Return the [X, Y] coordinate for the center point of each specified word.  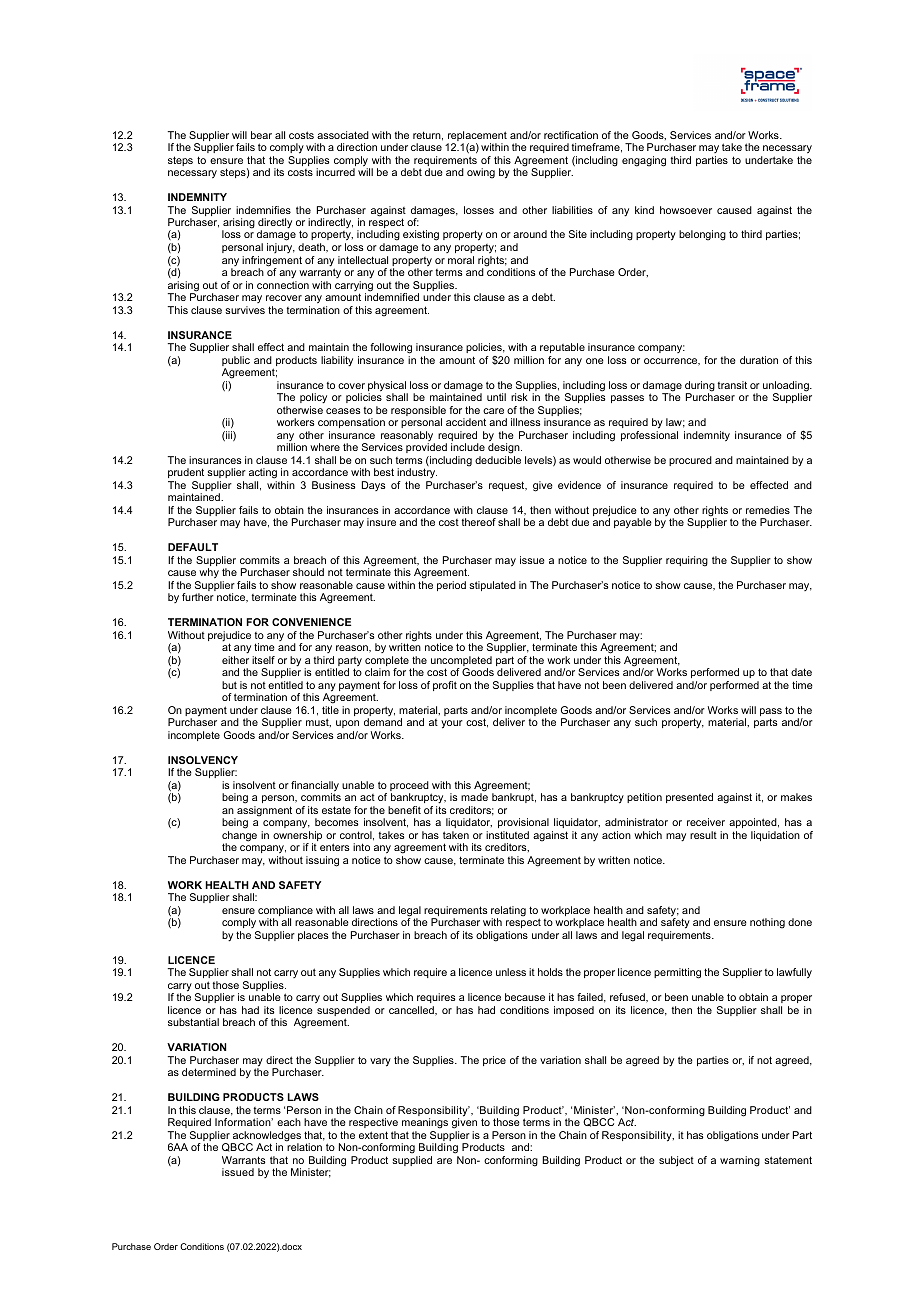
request [508, 486]
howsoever [686, 210]
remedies [768, 510]
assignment [263, 812]
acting [263, 473]
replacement [477, 137]
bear [261, 135]
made [474, 797]
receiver [706, 822]
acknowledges [266, 1137]
